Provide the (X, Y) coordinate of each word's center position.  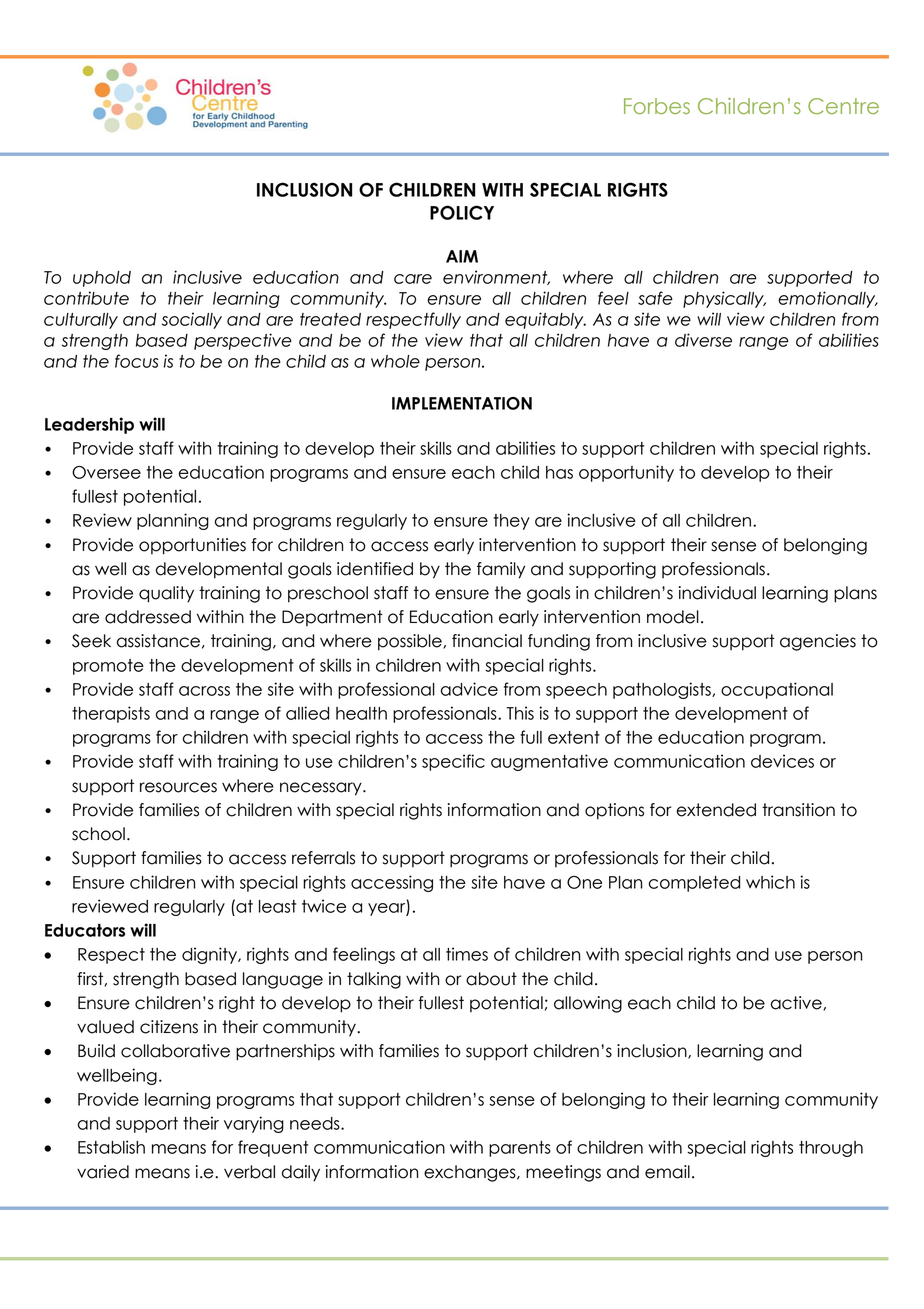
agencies (818, 642)
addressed (148, 617)
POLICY (462, 212)
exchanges (471, 1173)
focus (136, 361)
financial (487, 641)
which (770, 882)
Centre (843, 106)
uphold (102, 279)
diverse (703, 340)
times (467, 954)
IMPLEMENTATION (462, 403)
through (831, 1149)
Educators (85, 930)
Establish (111, 1147)
